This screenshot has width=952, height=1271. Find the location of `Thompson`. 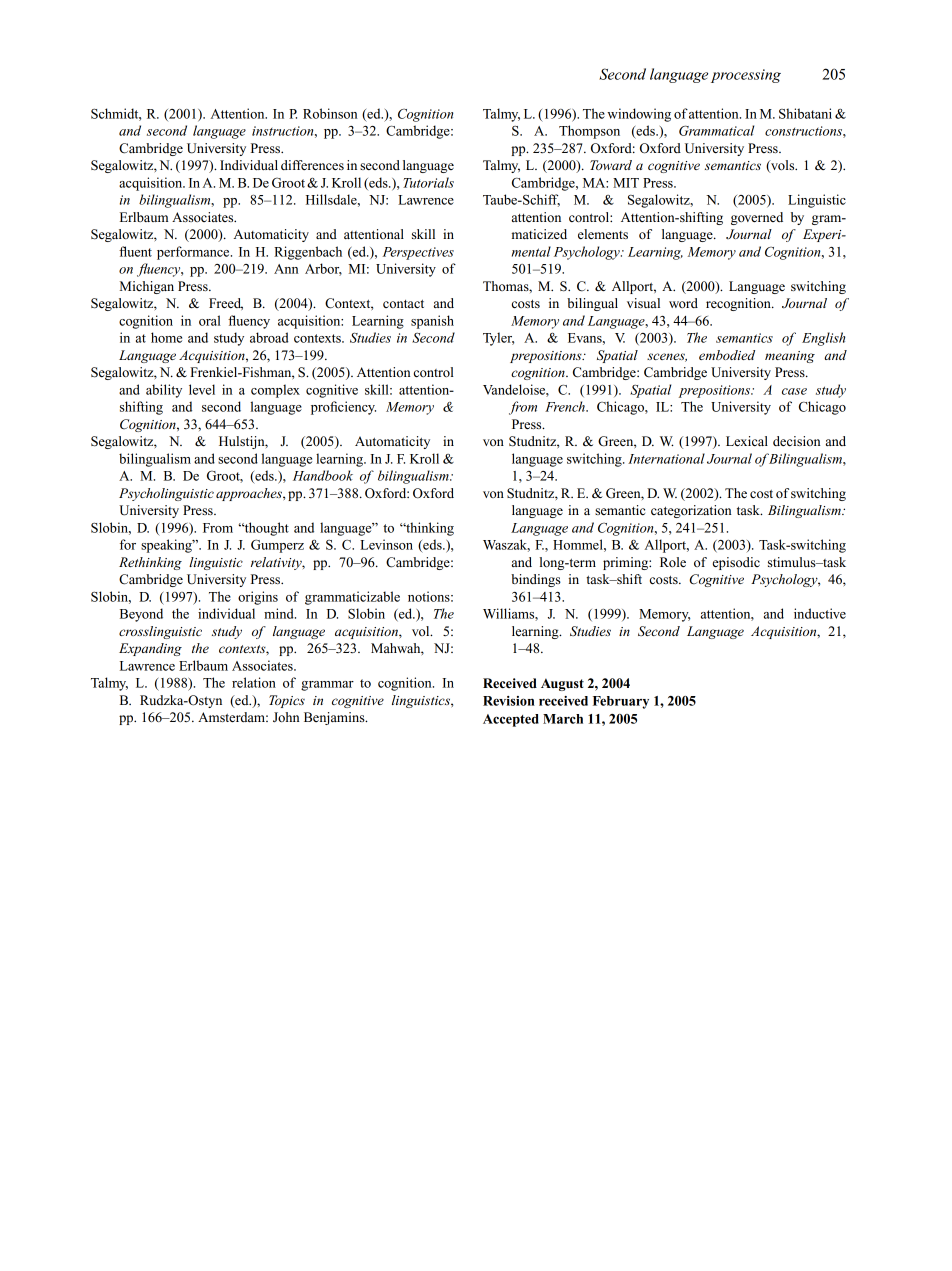

Thompson is located at coordinates (589, 132).
